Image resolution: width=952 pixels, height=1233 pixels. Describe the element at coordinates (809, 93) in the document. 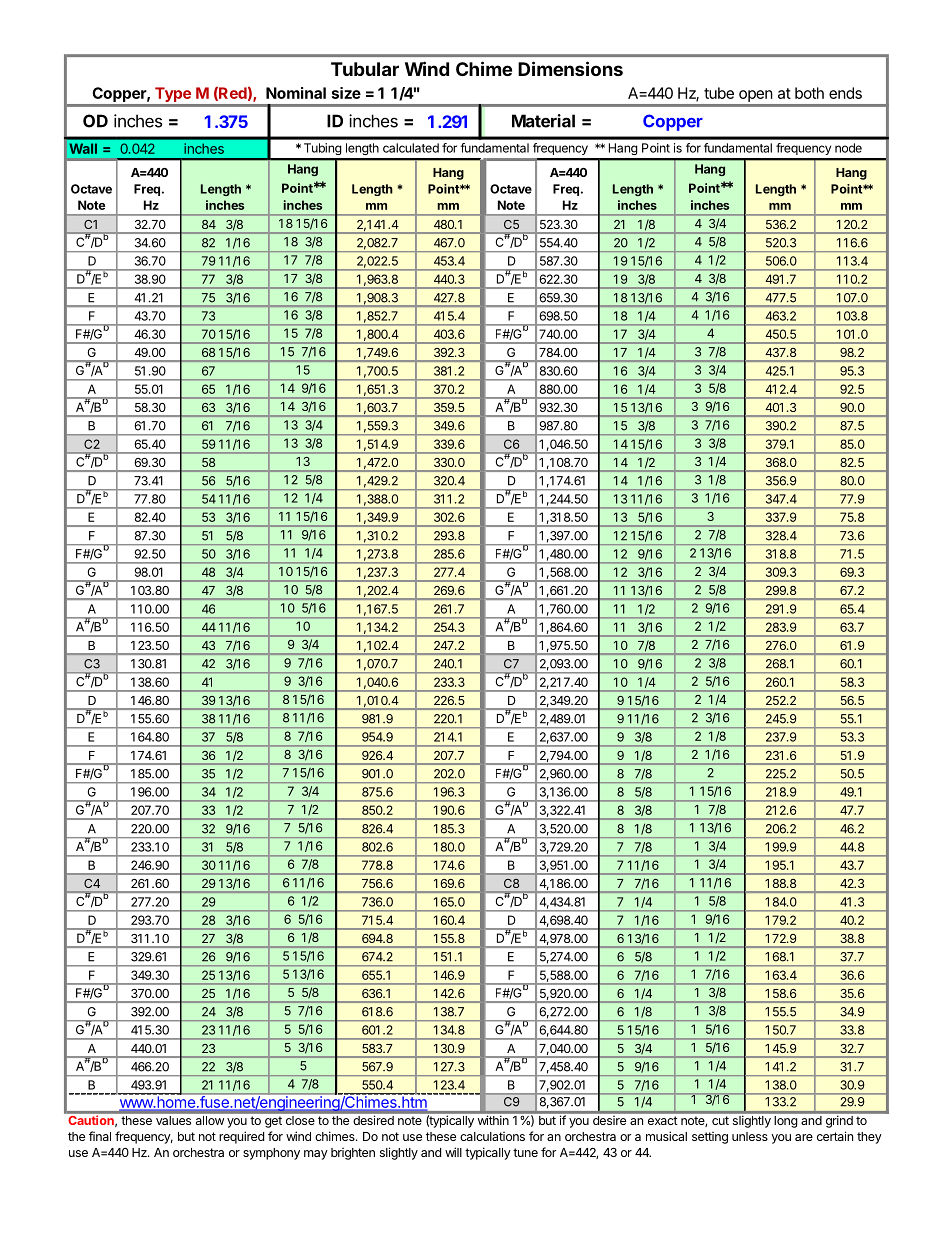

I see `both` at that location.
